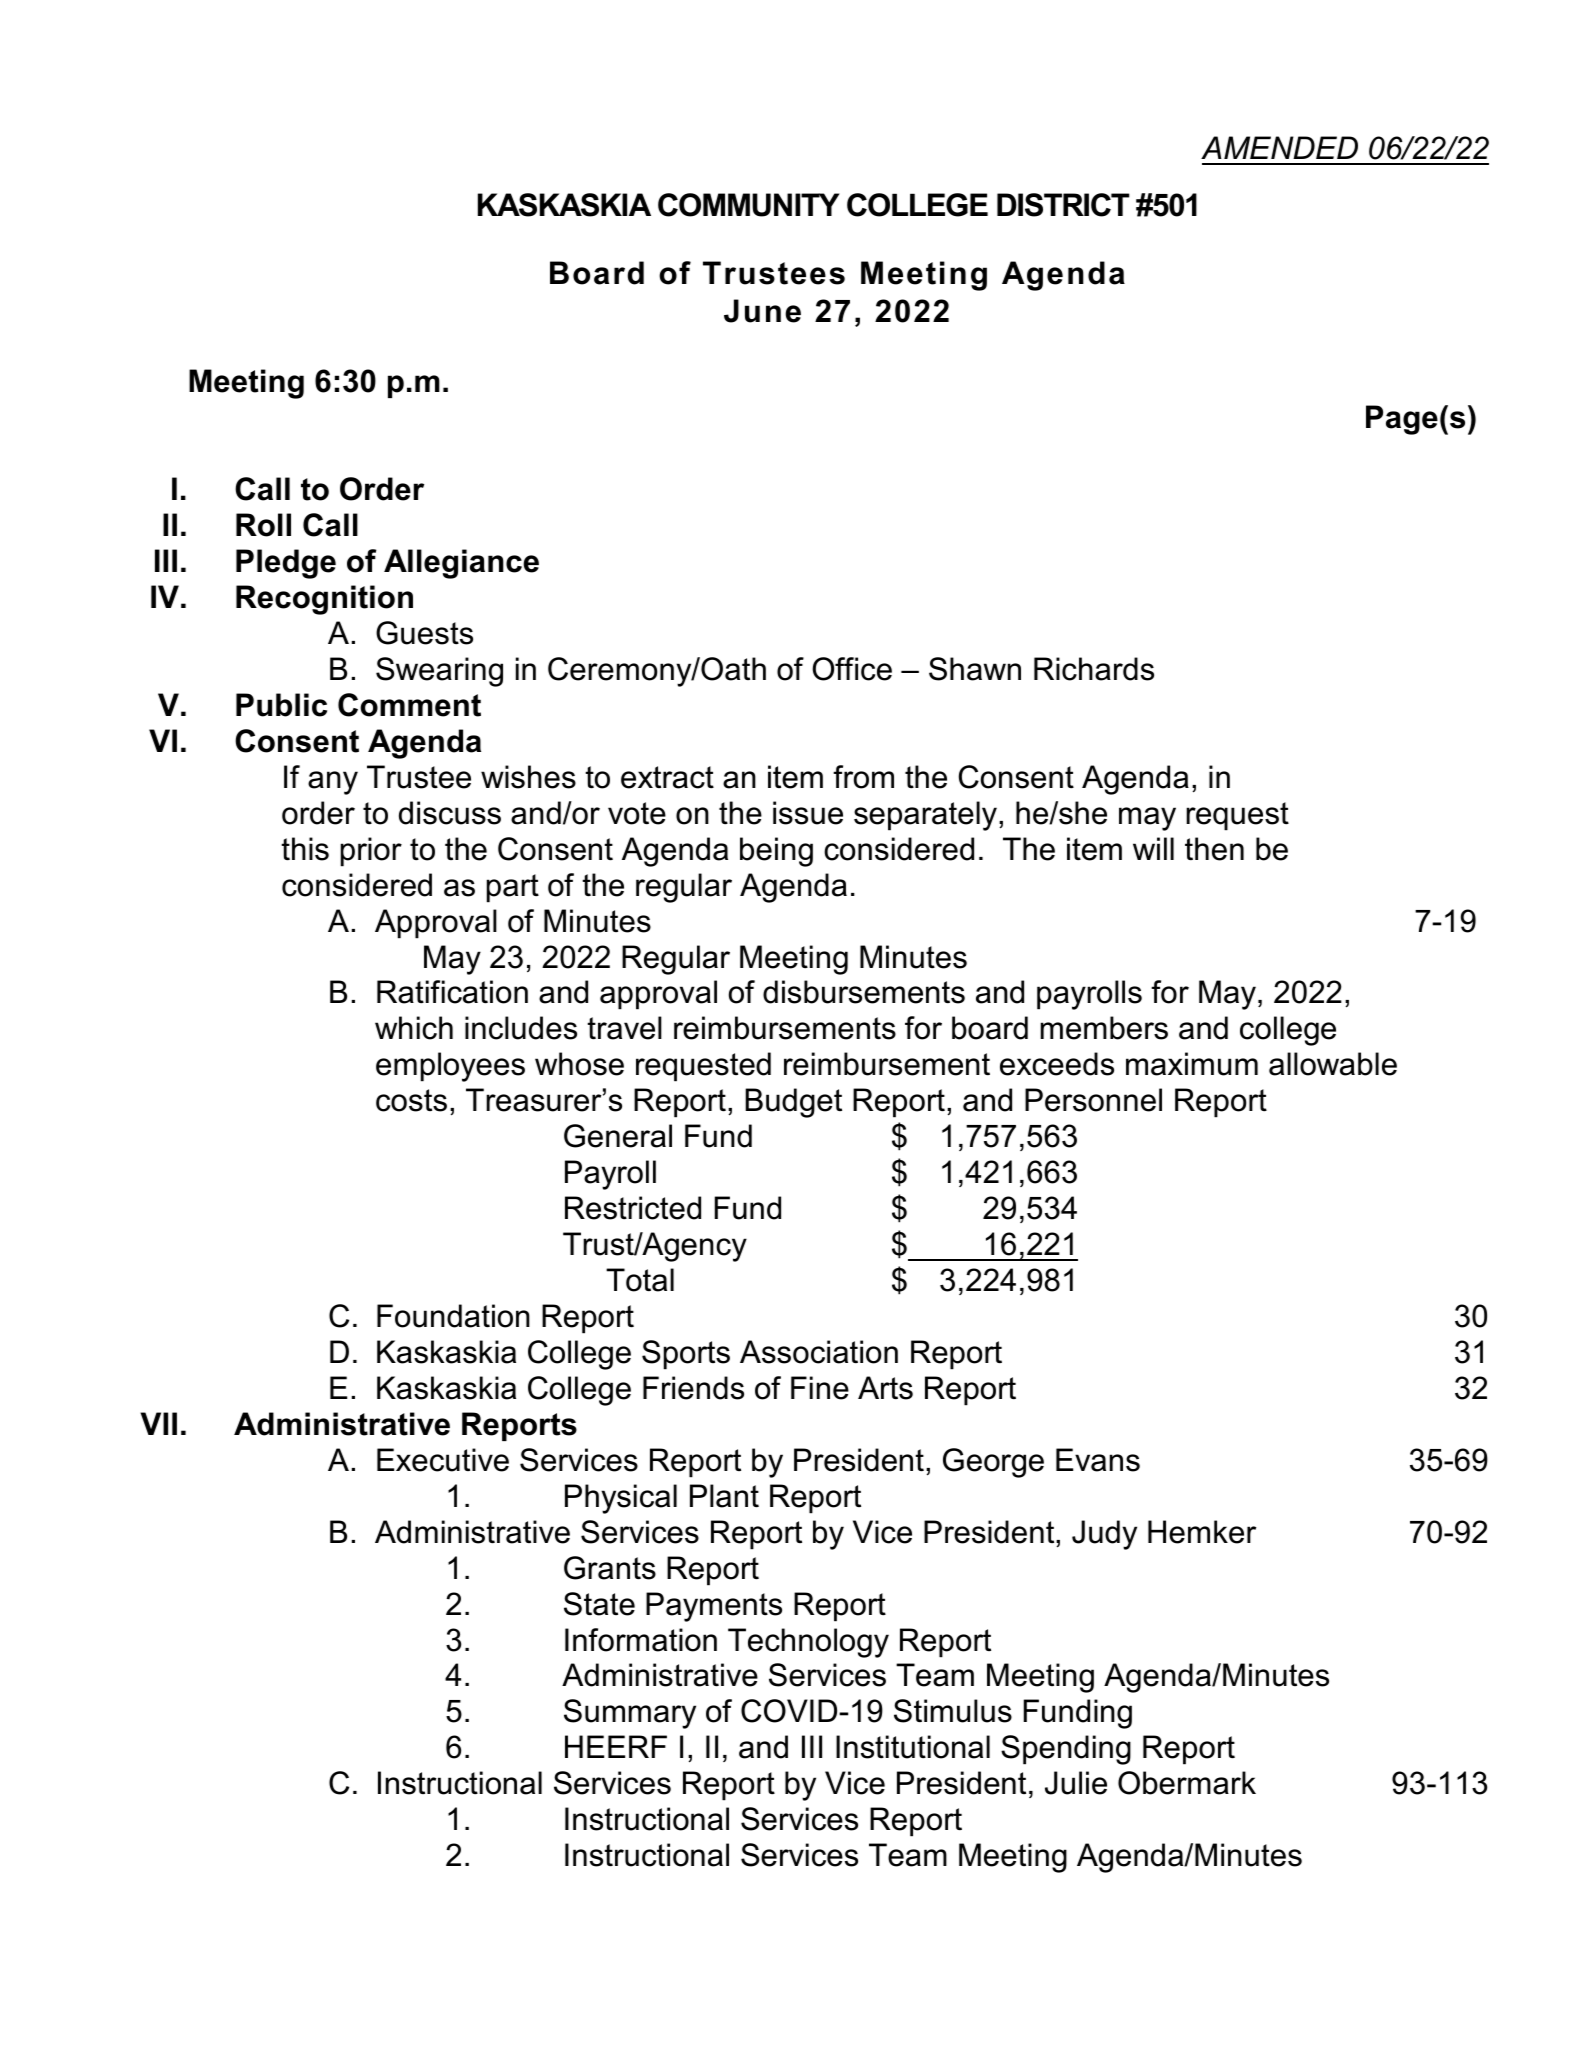 This screenshot has height=2063, width=1594. Describe the element at coordinates (852, 669) in the screenshot. I see `Office` at that location.
